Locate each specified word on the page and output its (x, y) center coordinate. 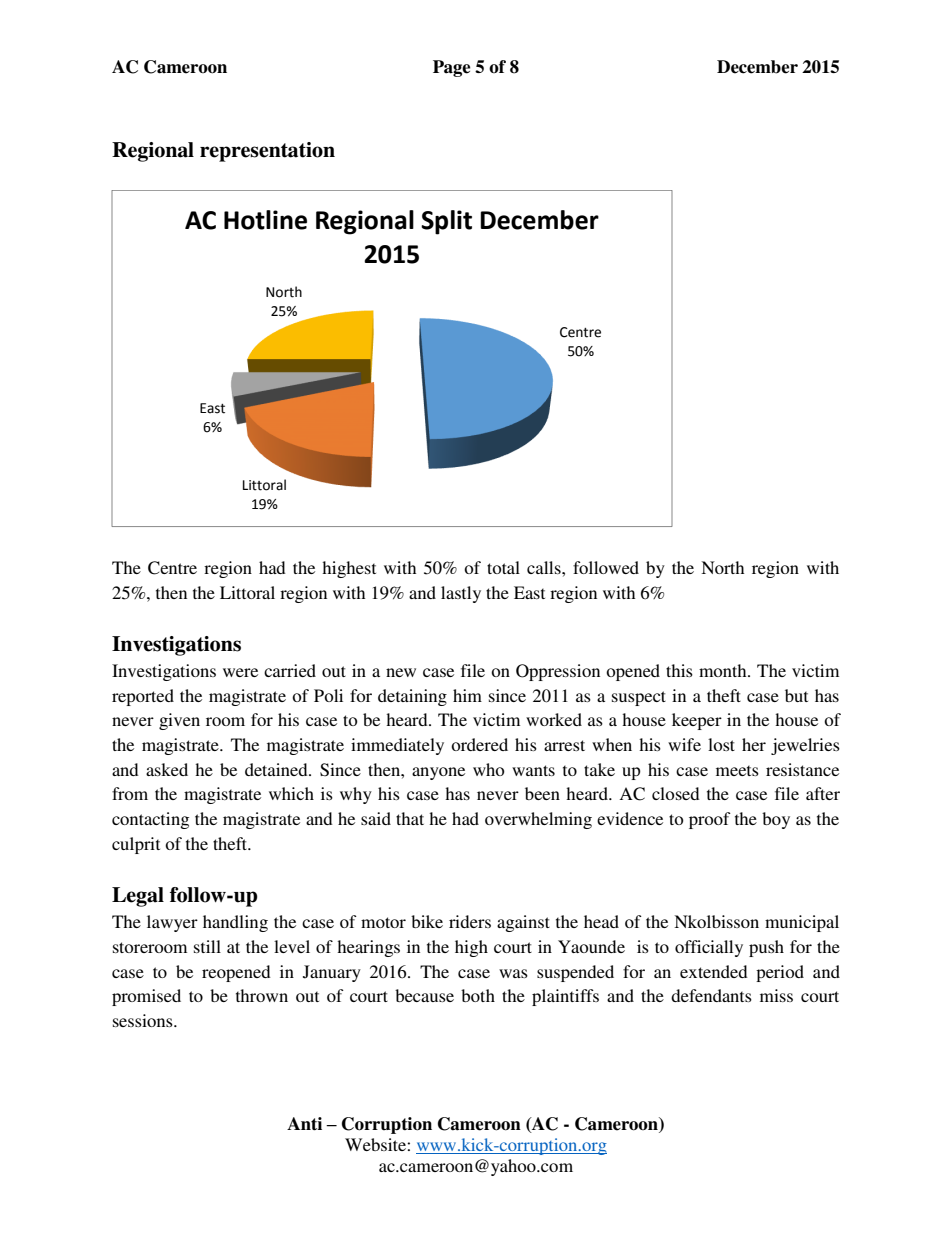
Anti (304, 1124)
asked (167, 769)
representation (267, 152)
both (478, 995)
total (503, 567)
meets (737, 770)
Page (451, 68)
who (489, 769)
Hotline (265, 220)
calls (545, 567)
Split (446, 222)
